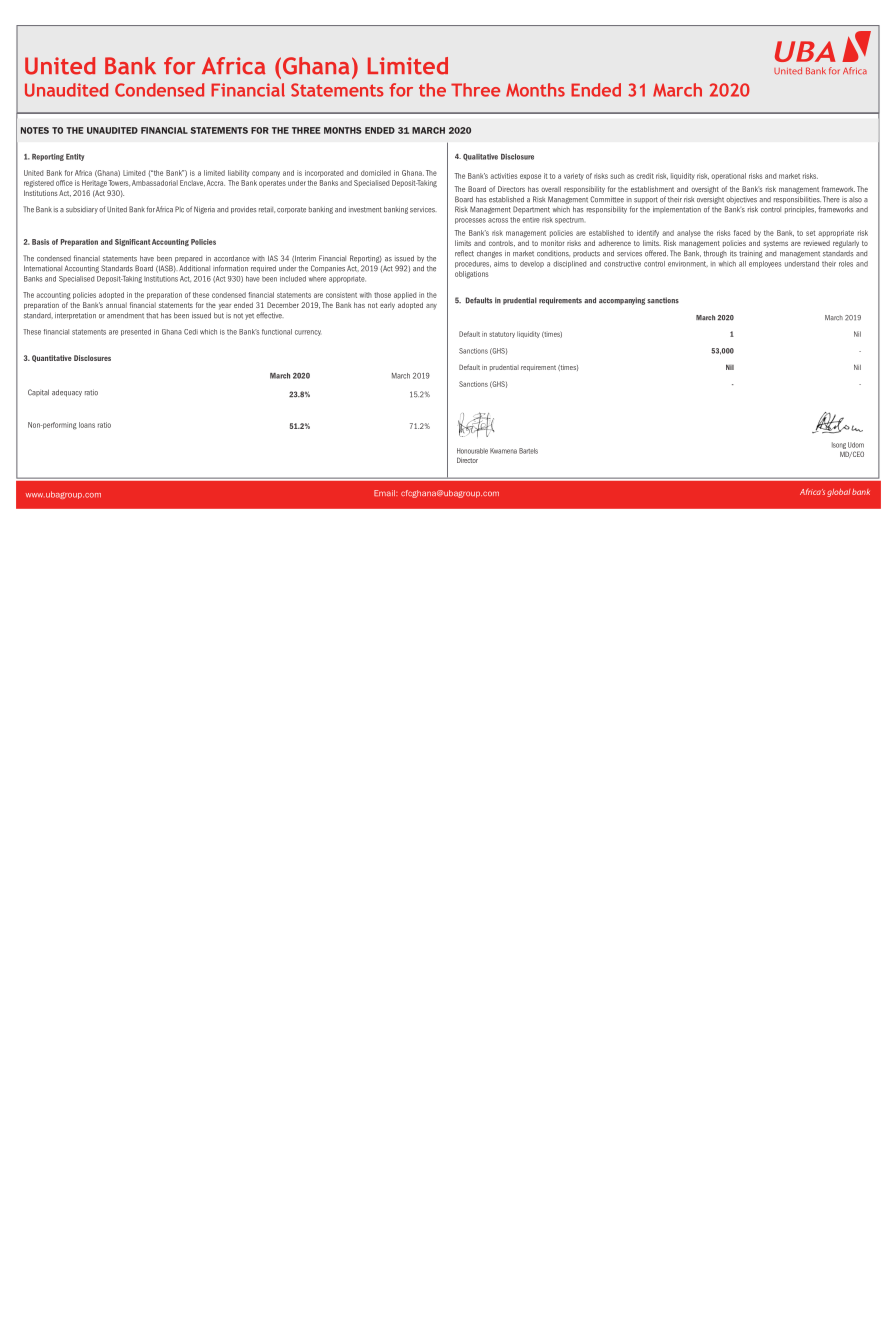 The height and width of the document is (1319, 896). I want to click on faced, so click(742, 233).
